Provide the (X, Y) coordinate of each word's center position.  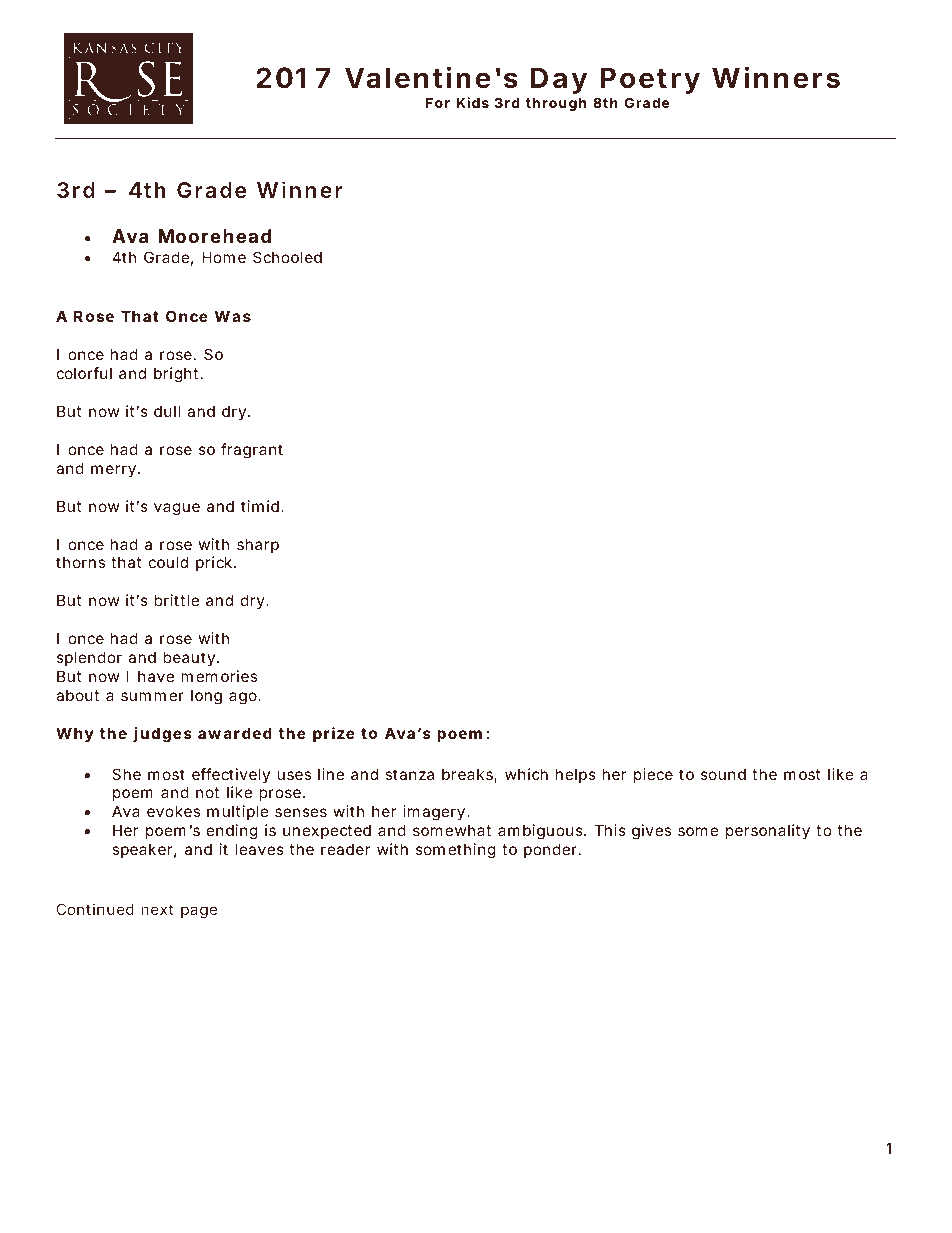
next (157, 909)
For (438, 102)
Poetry (650, 80)
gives (651, 832)
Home (224, 257)
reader (345, 849)
